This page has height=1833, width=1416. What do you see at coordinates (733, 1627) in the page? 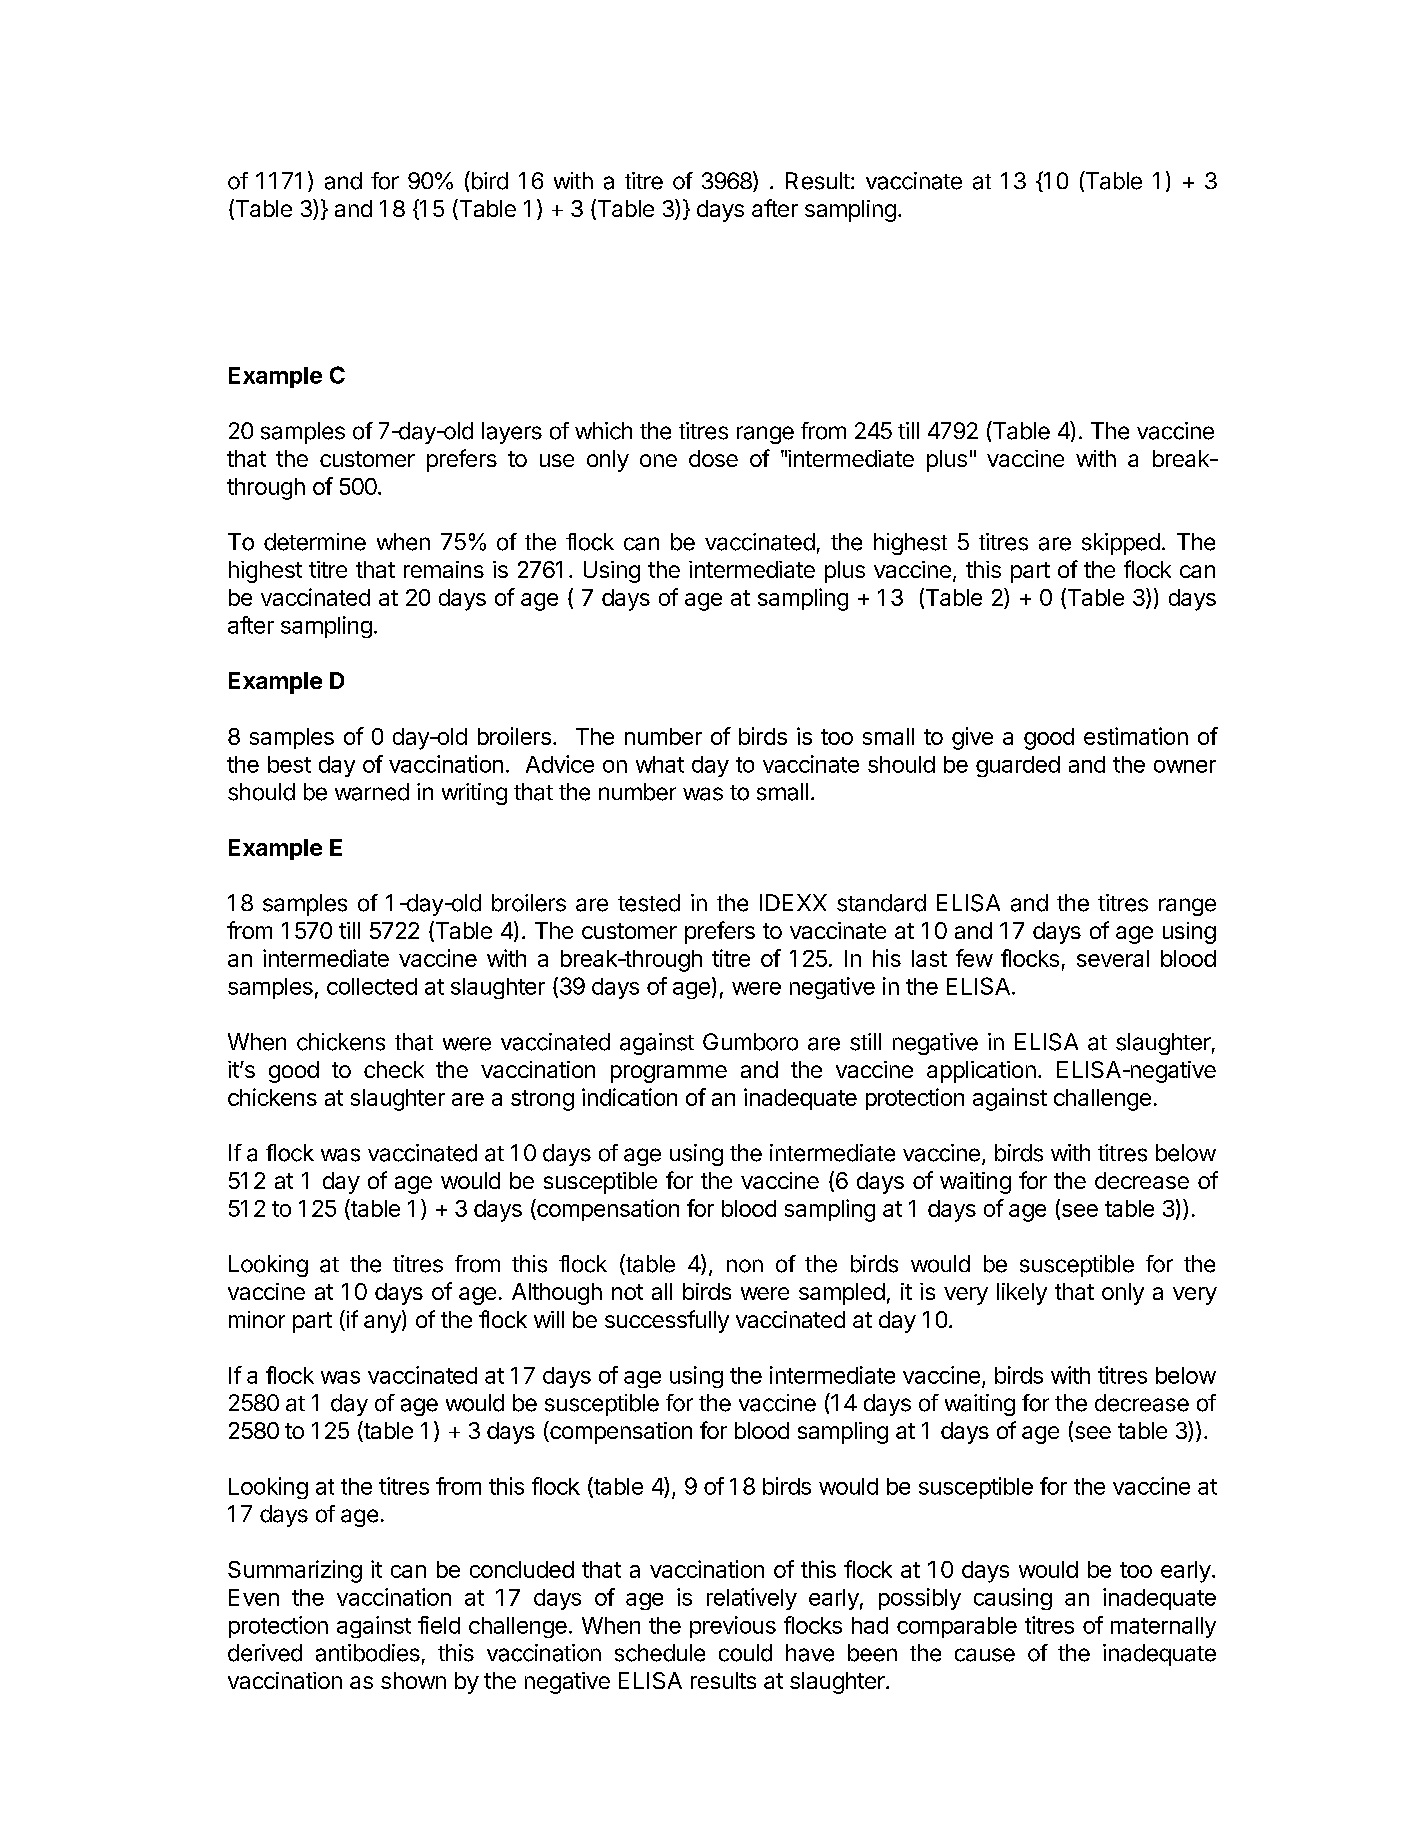
I see `previous` at bounding box center [733, 1627].
